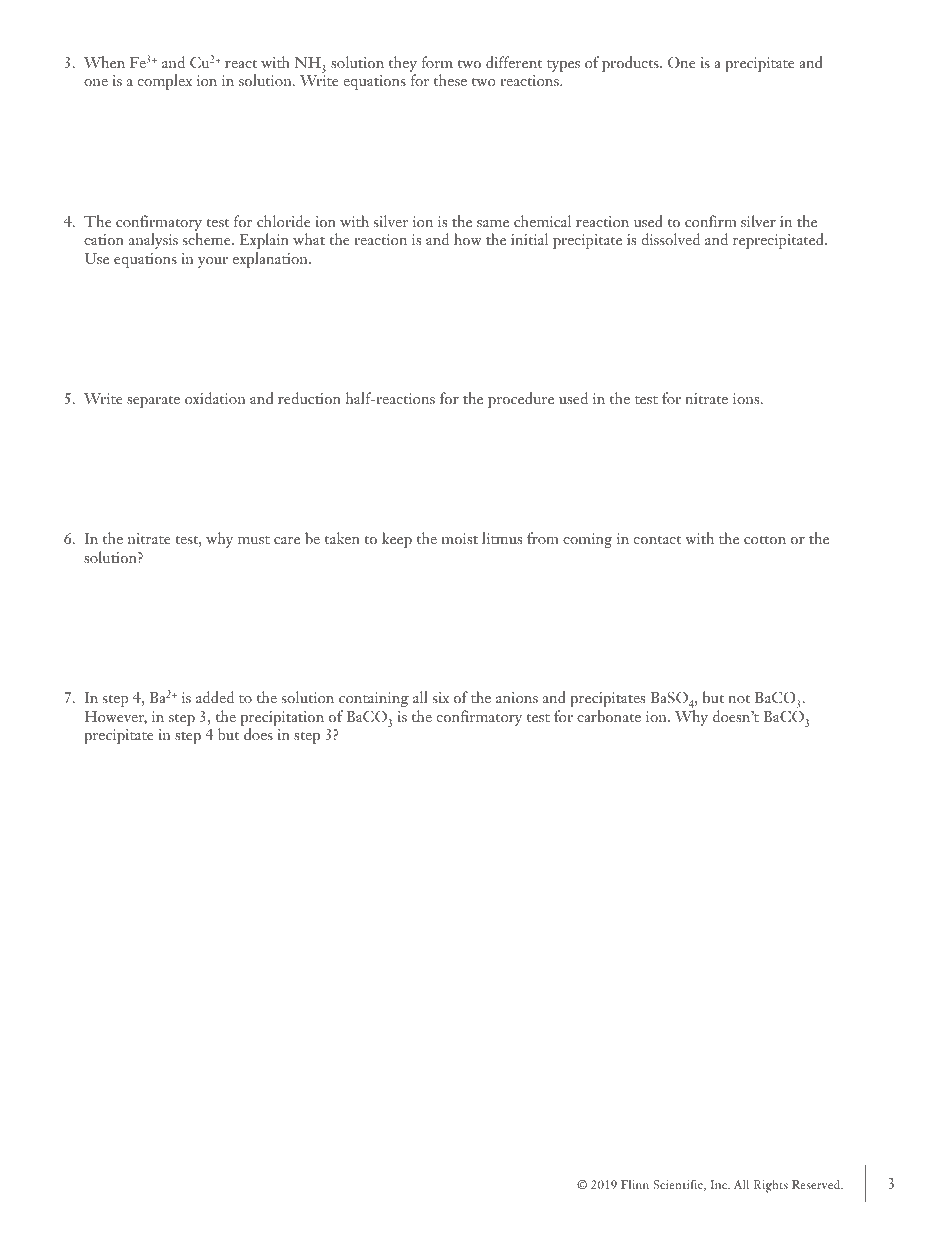  Describe the element at coordinates (374, 699) in the screenshot. I see `containing` at that location.
